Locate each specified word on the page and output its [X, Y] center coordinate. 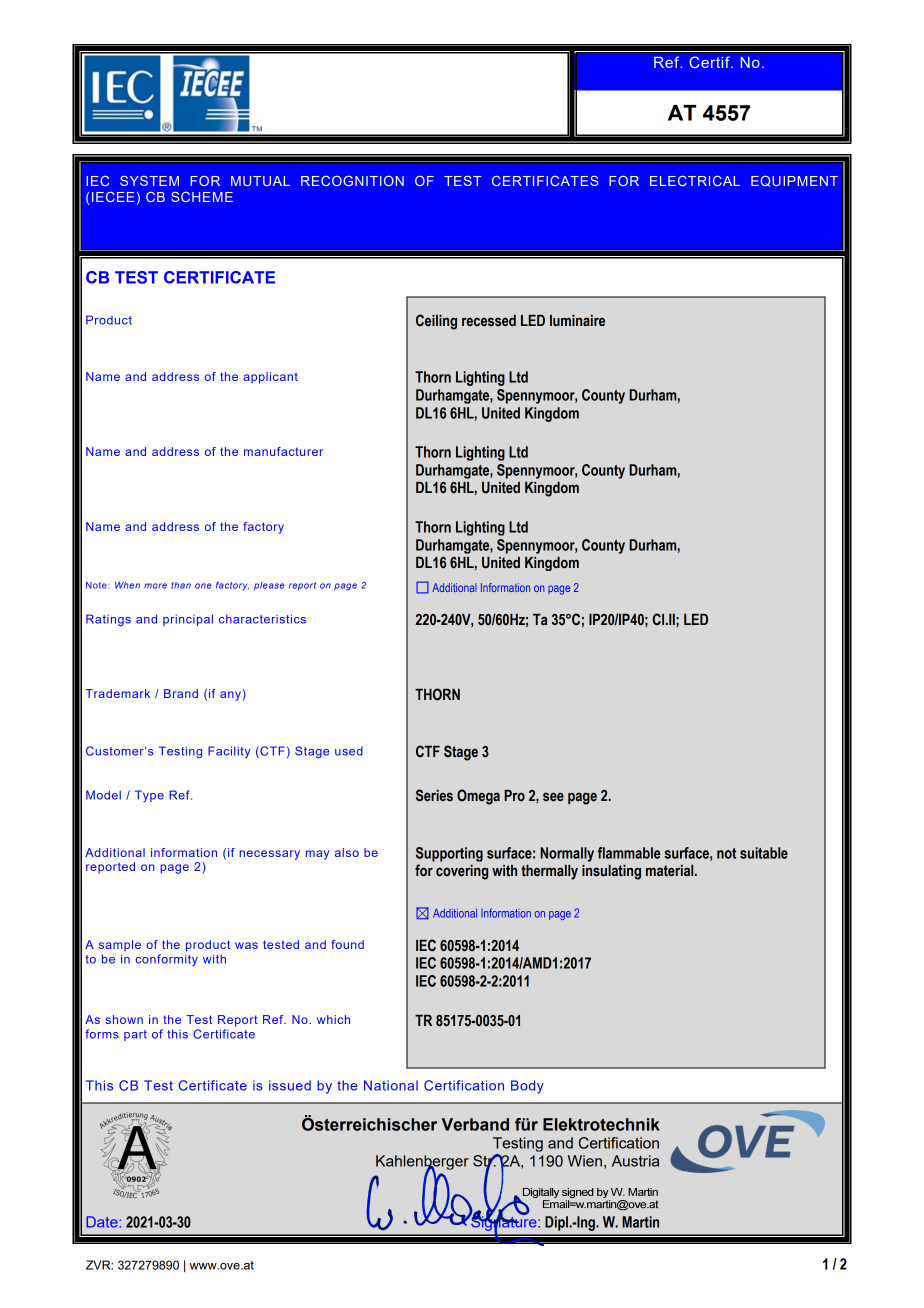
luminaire [577, 321]
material [671, 871]
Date [102, 1222]
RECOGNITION [352, 181]
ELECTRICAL [695, 181]
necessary [269, 855]
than [181, 585]
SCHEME [202, 197]
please [269, 586]
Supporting [449, 854]
